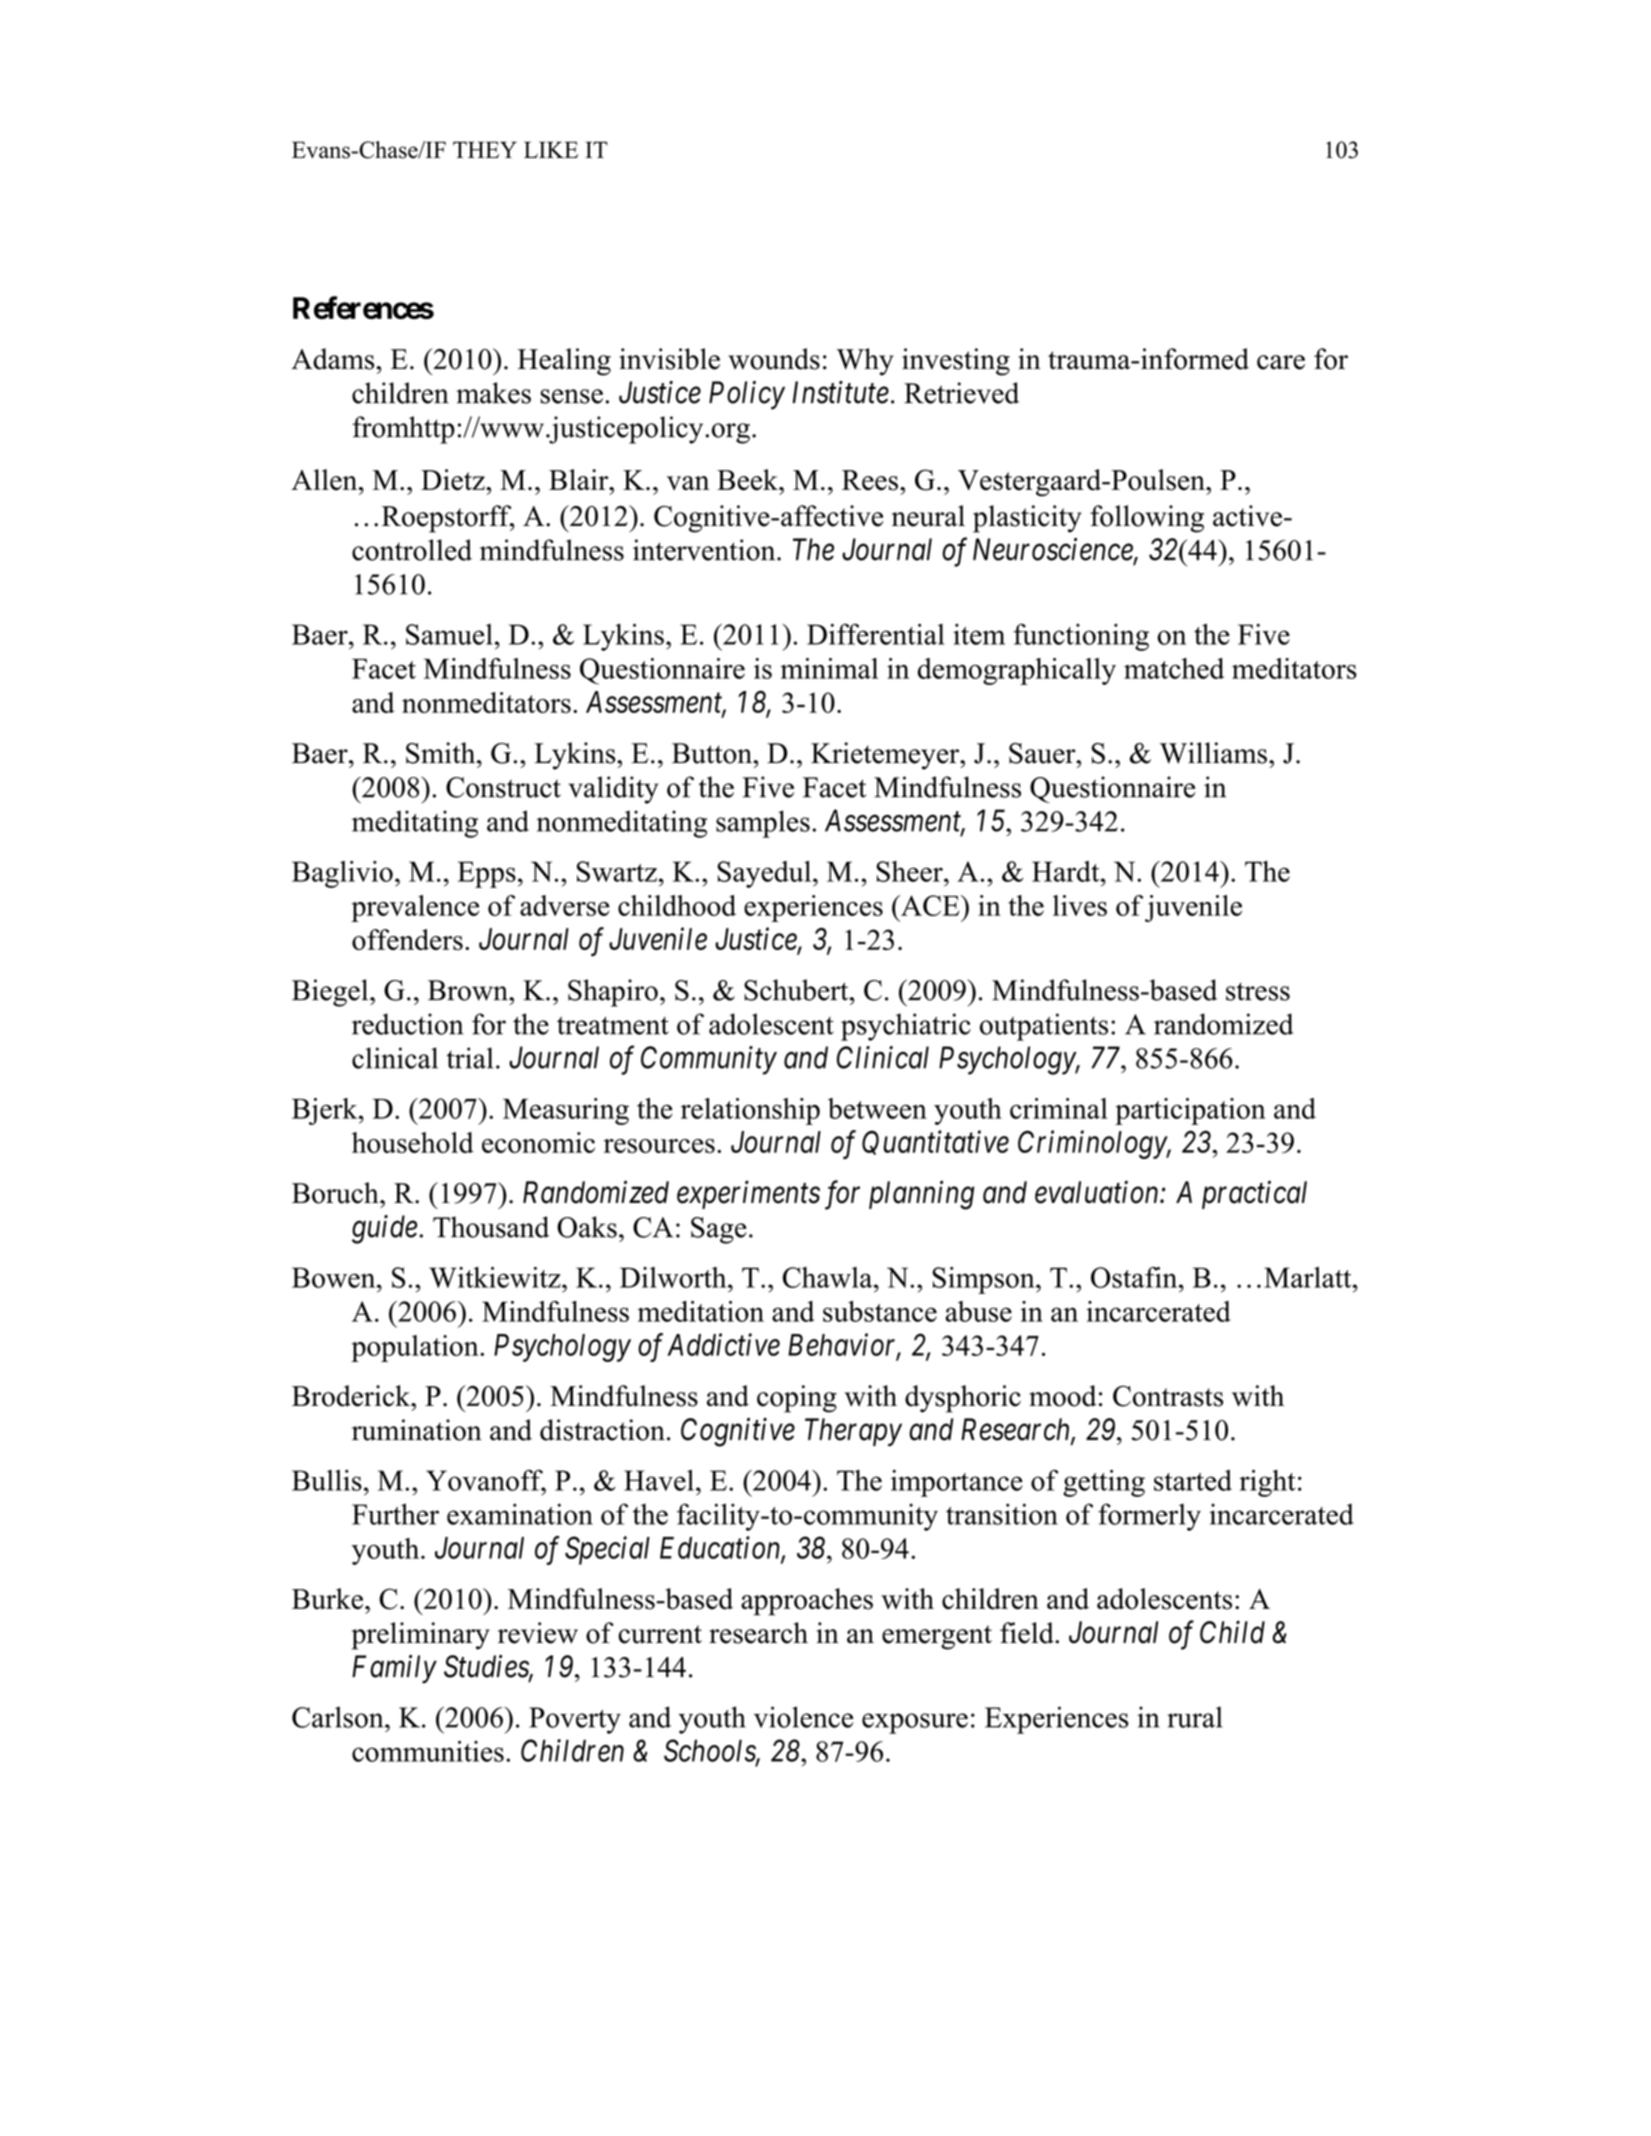 This document has height=2136, width=1651. I want to click on Smith, so click(442, 753).
